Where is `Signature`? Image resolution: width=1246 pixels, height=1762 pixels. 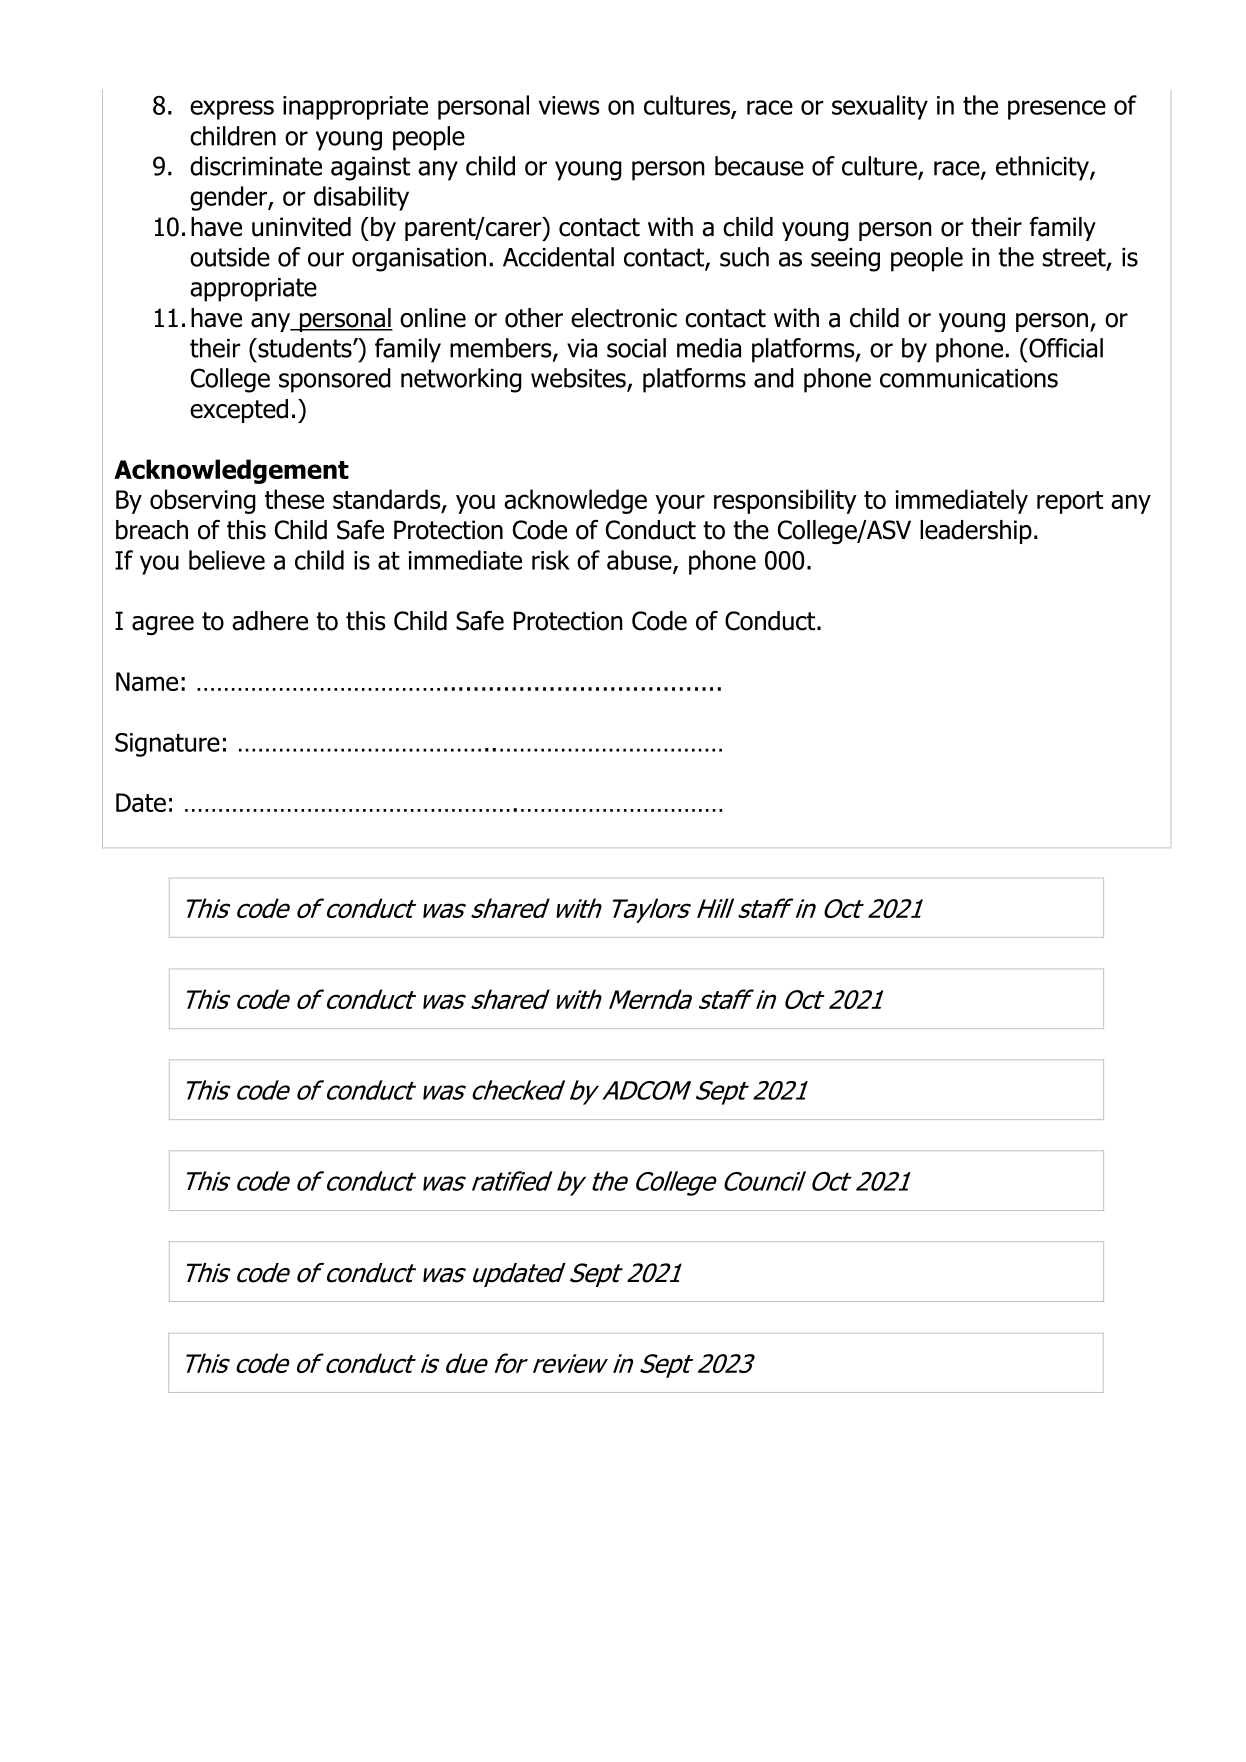 Signature is located at coordinates (167, 745).
